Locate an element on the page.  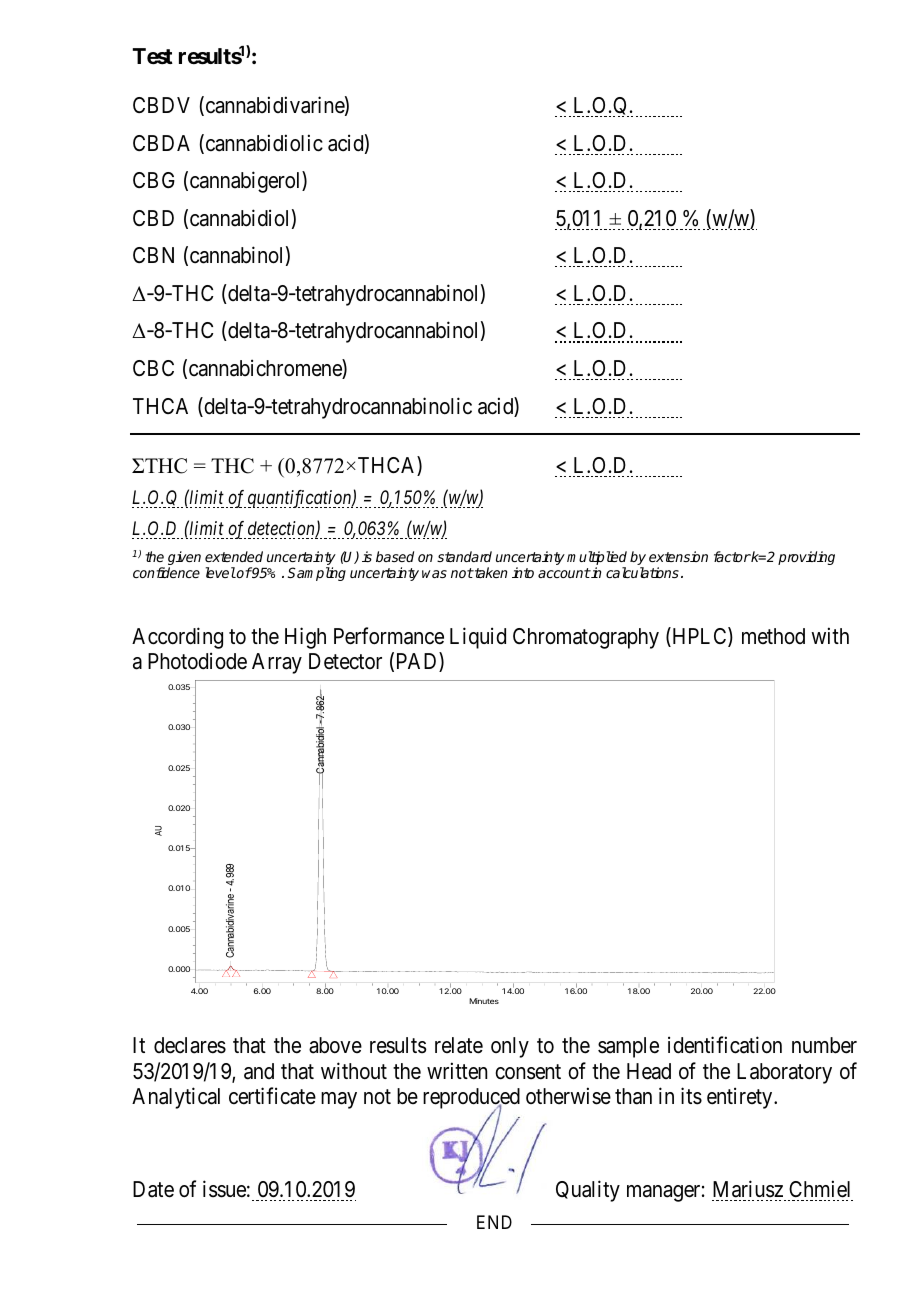
Liquid is located at coordinates (478, 638).
